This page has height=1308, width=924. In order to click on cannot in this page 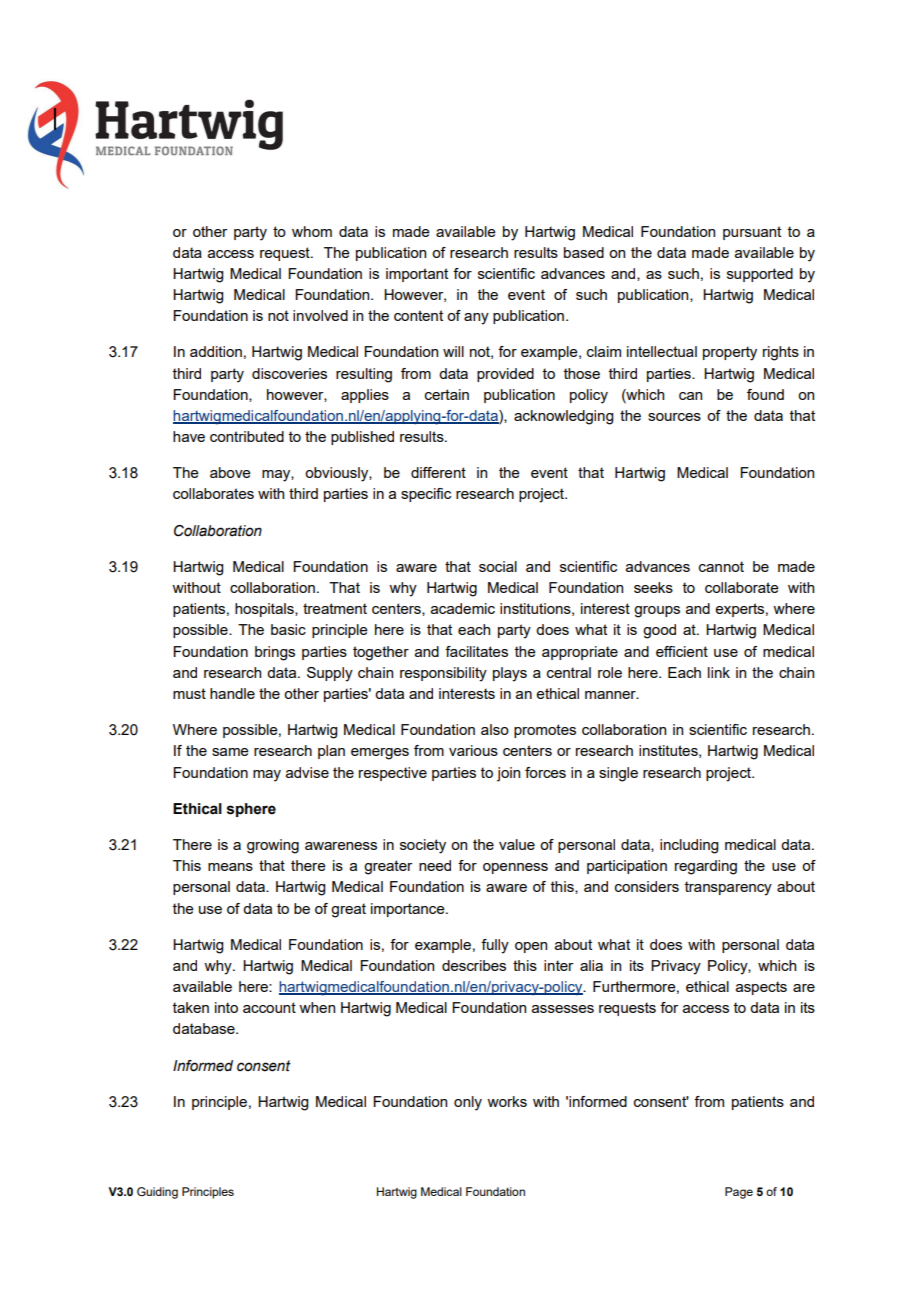, I will do `click(721, 566)`.
